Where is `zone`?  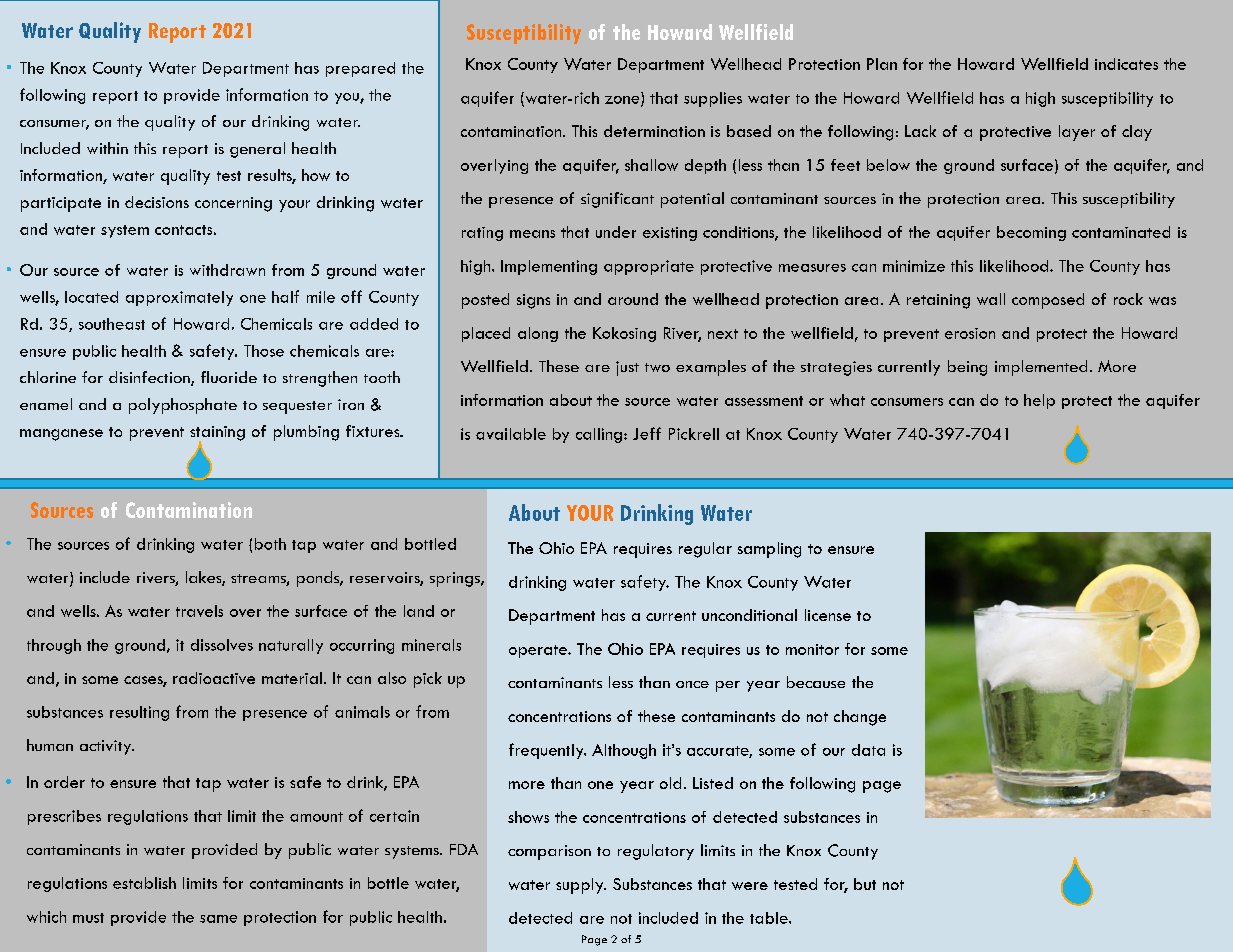
zone is located at coordinates (623, 101).
